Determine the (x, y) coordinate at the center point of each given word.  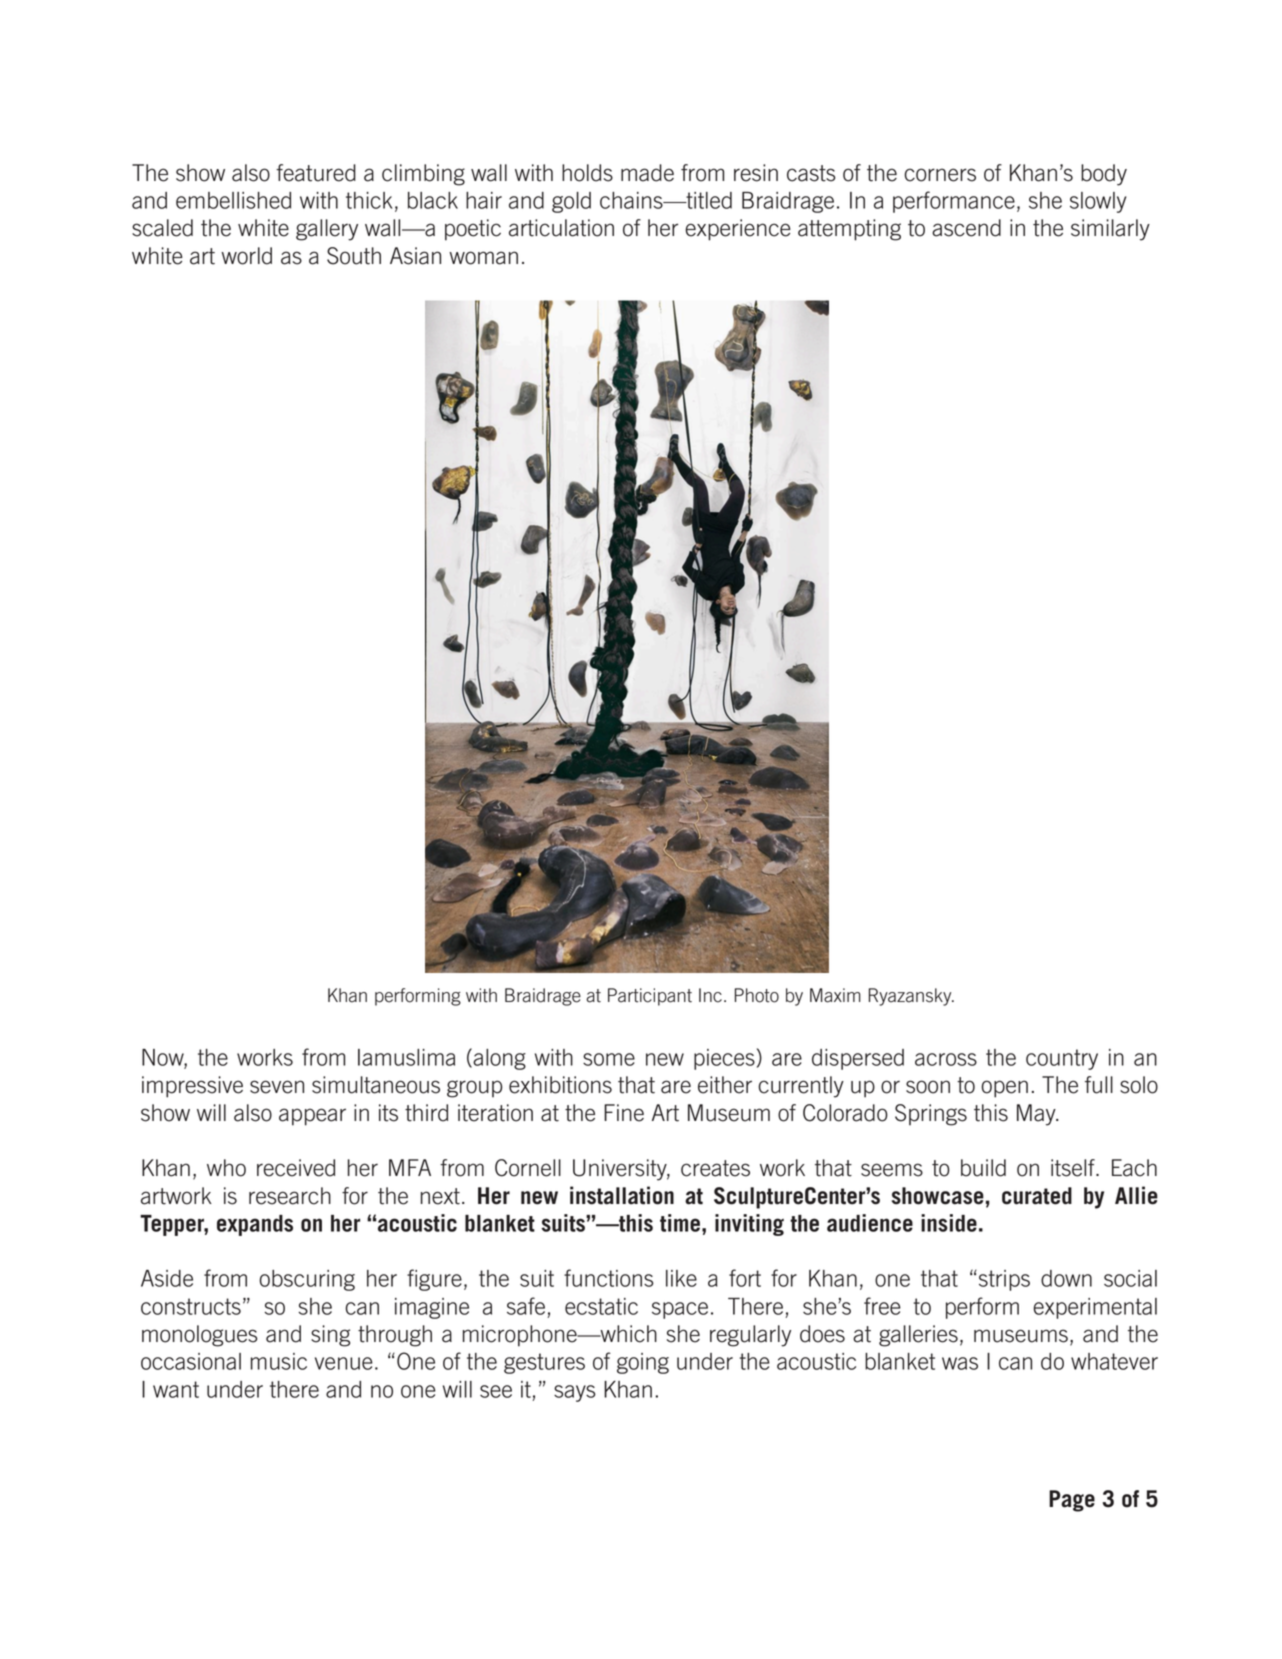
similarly (1110, 230)
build (983, 1168)
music (279, 1361)
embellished (233, 200)
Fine (624, 1113)
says (575, 1393)
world (246, 256)
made (647, 173)
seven (277, 1087)
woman (483, 258)
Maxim (835, 995)
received (296, 1168)
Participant (650, 997)
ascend (966, 228)
